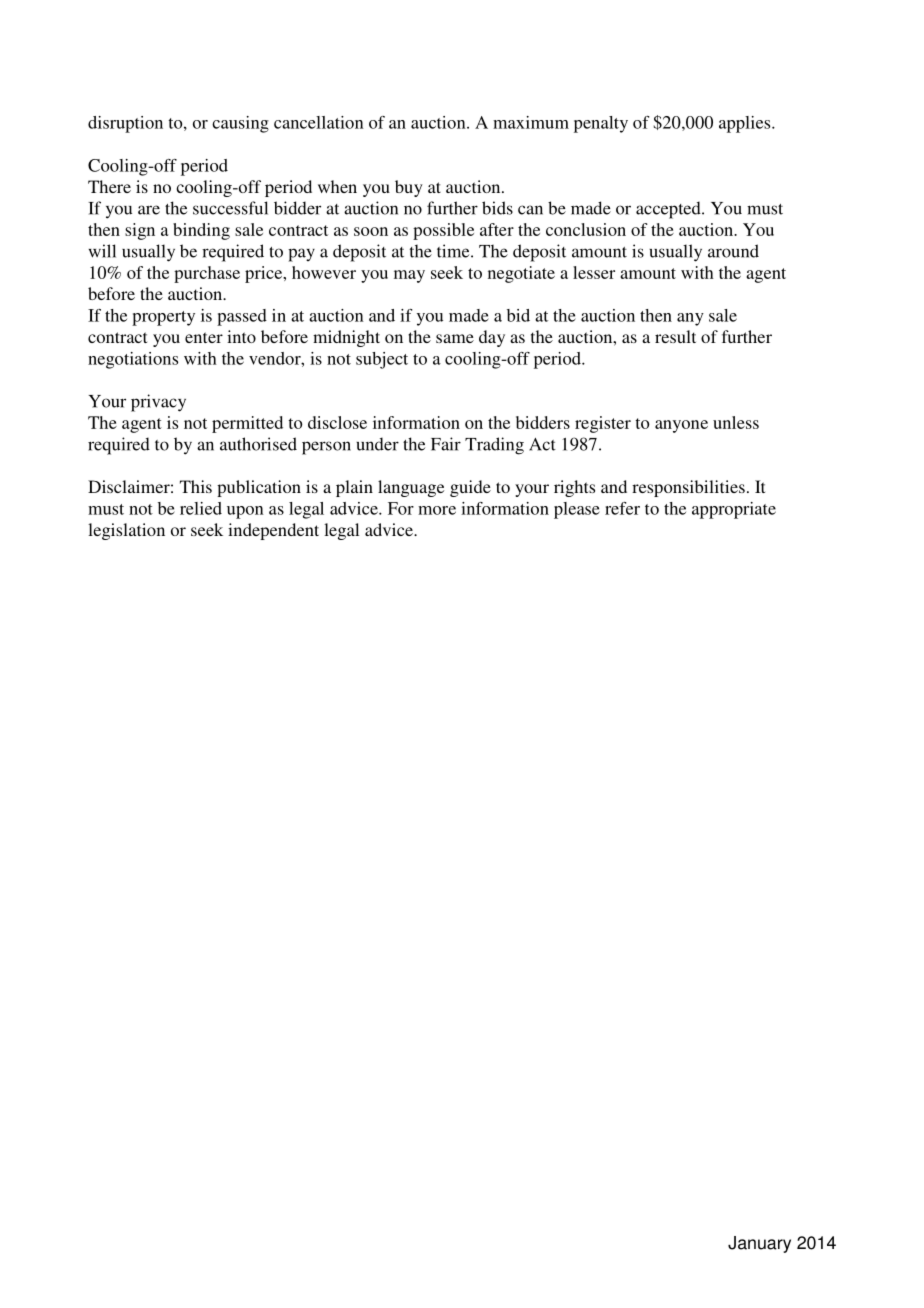 Image resolution: width=924 pixels, height=1308 pixels. I want to click on more, so click(437, 510).
